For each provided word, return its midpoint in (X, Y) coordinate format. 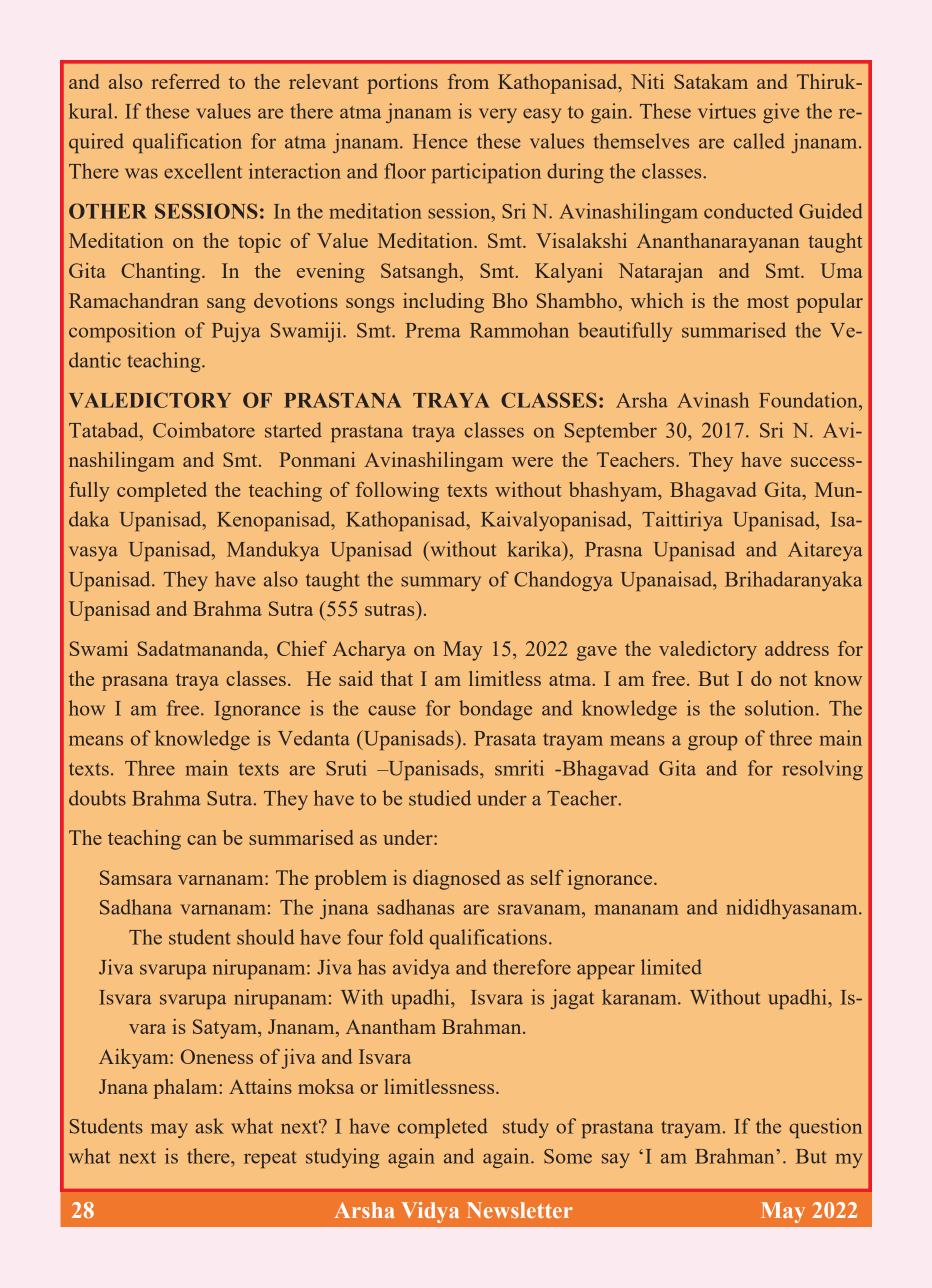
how (87, 708)
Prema (432, 330)
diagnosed (457, 880)
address (797, 648)
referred (186, 81)
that (397, 678)
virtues (727, 111)
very (498, 115)
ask (209, 1126)
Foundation (809, 400)
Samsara (136, 877)
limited (671, 967)
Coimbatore (204, 430)
